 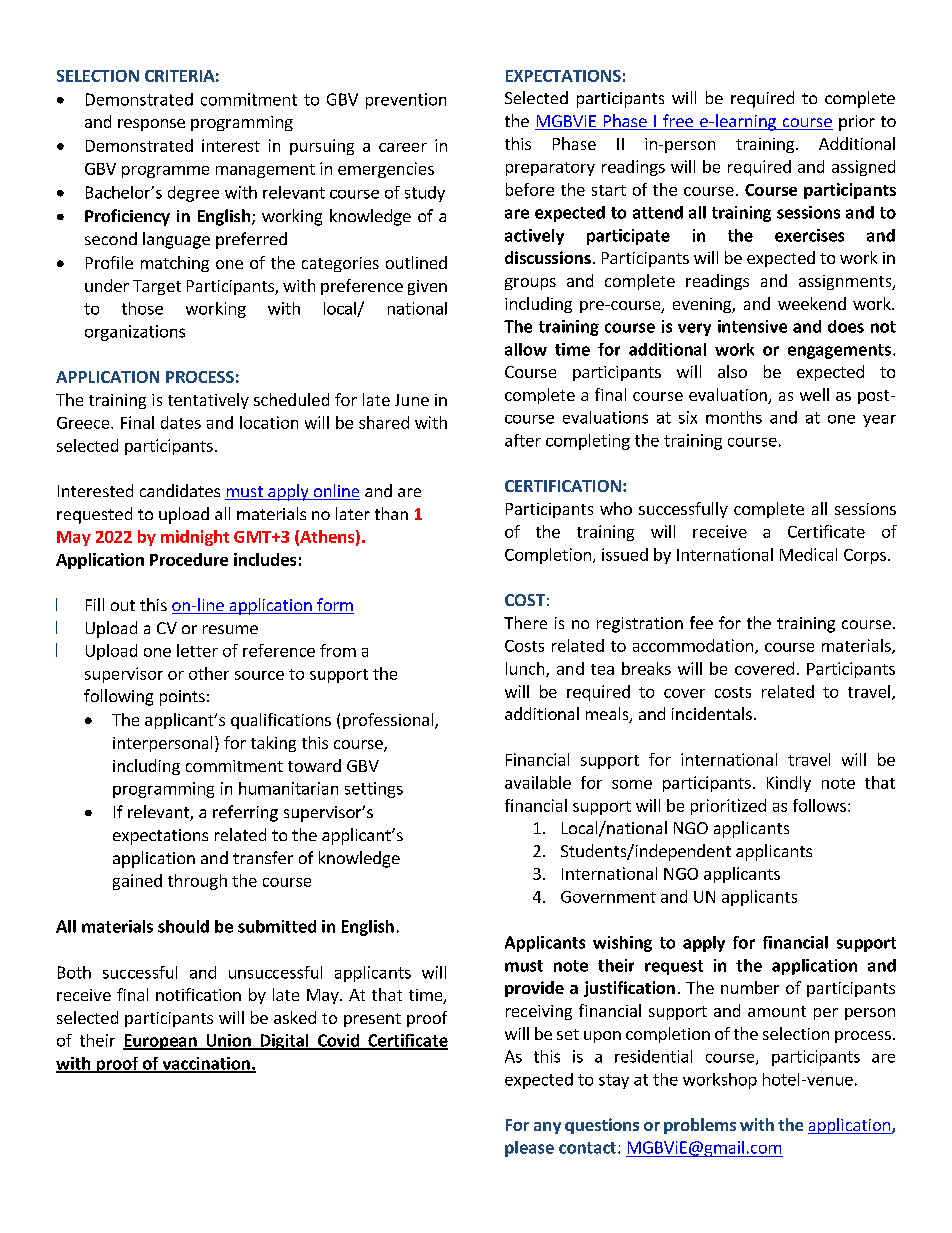 What do you see at coordinates (750, 987) in the page?
I see `number` at bounding box center [750, 987].
